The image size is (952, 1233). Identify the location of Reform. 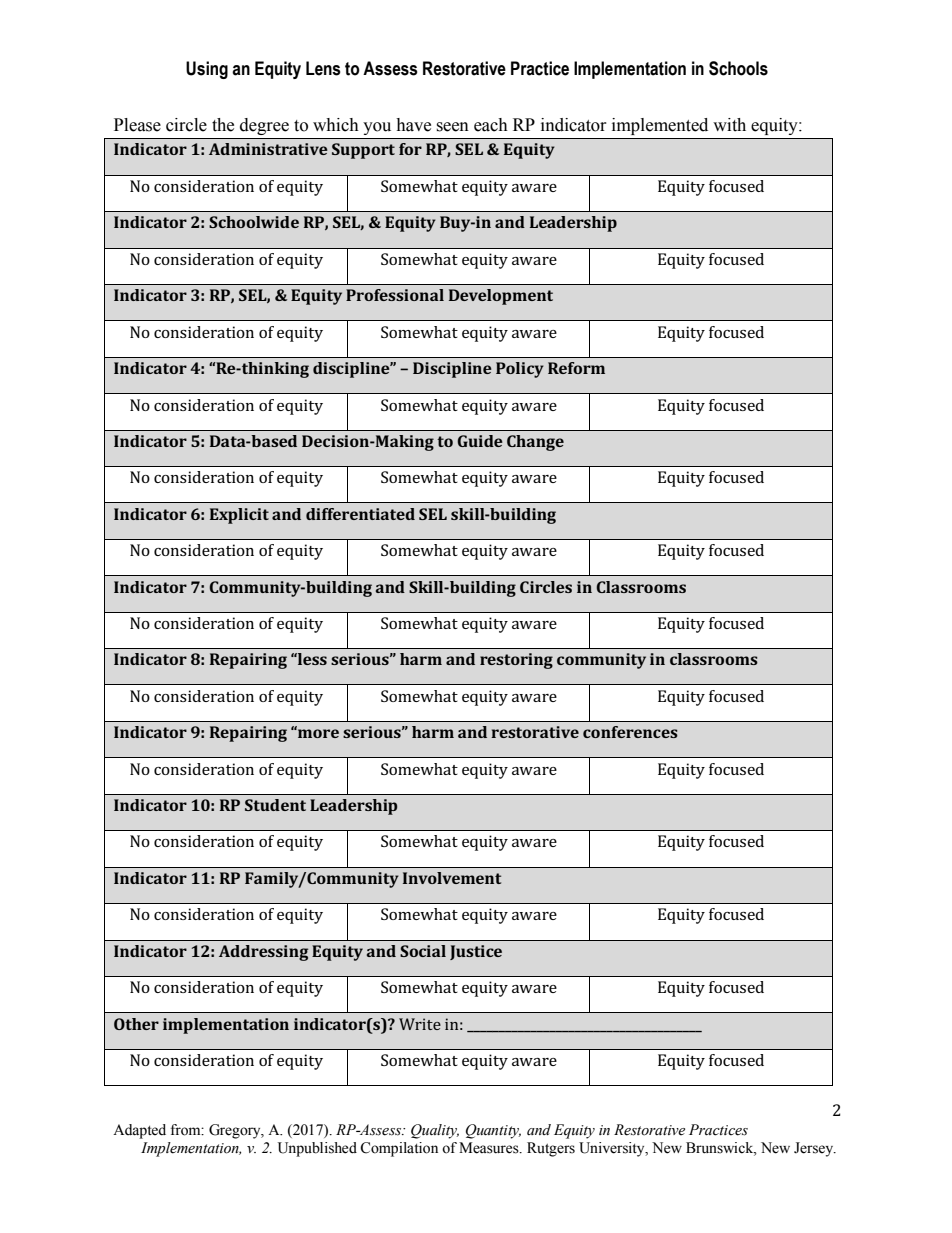
(576, 368).
